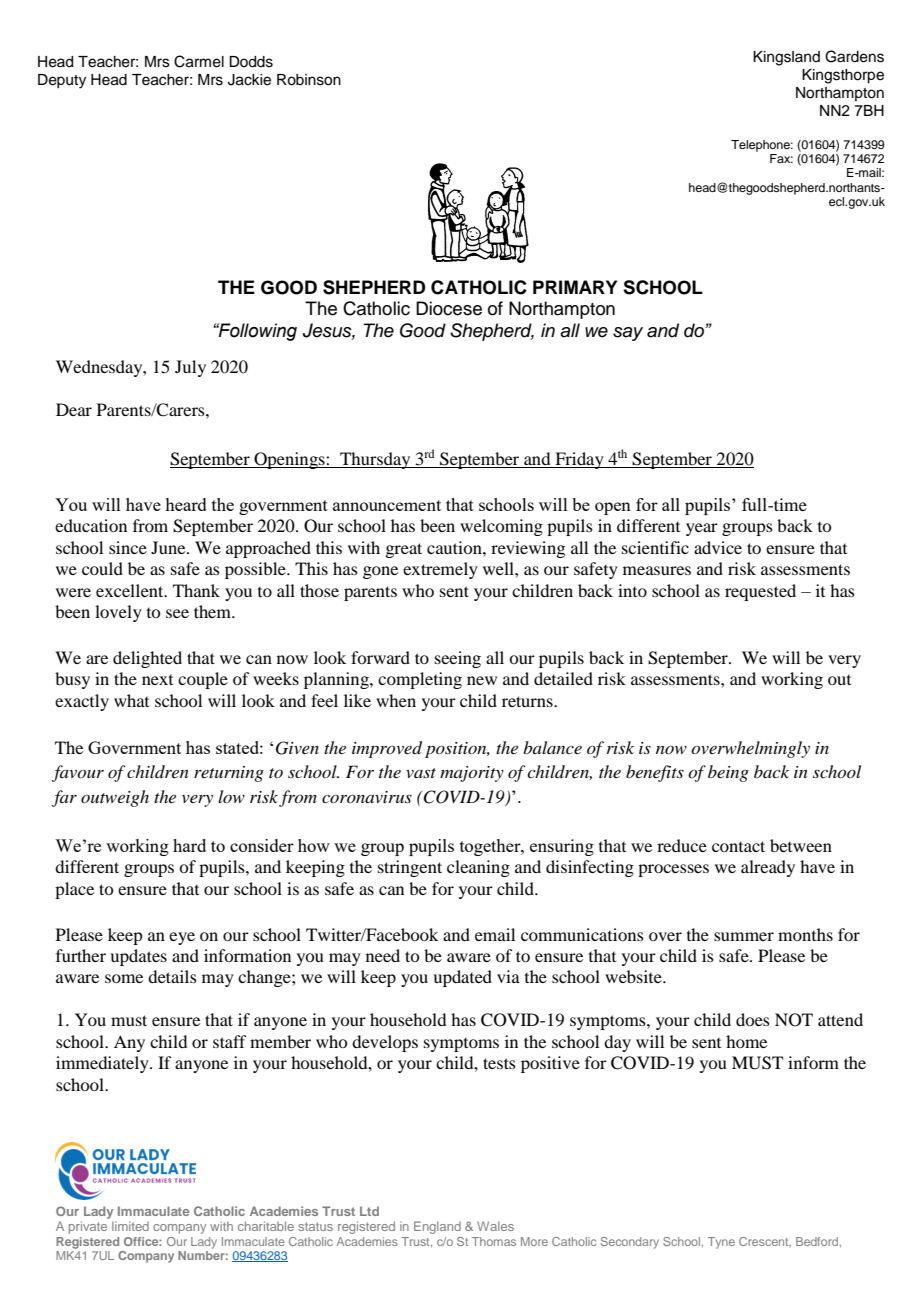 The width and height of the screenshot is (924, 1307). I want to click on Robinson, so click(309, 80).
